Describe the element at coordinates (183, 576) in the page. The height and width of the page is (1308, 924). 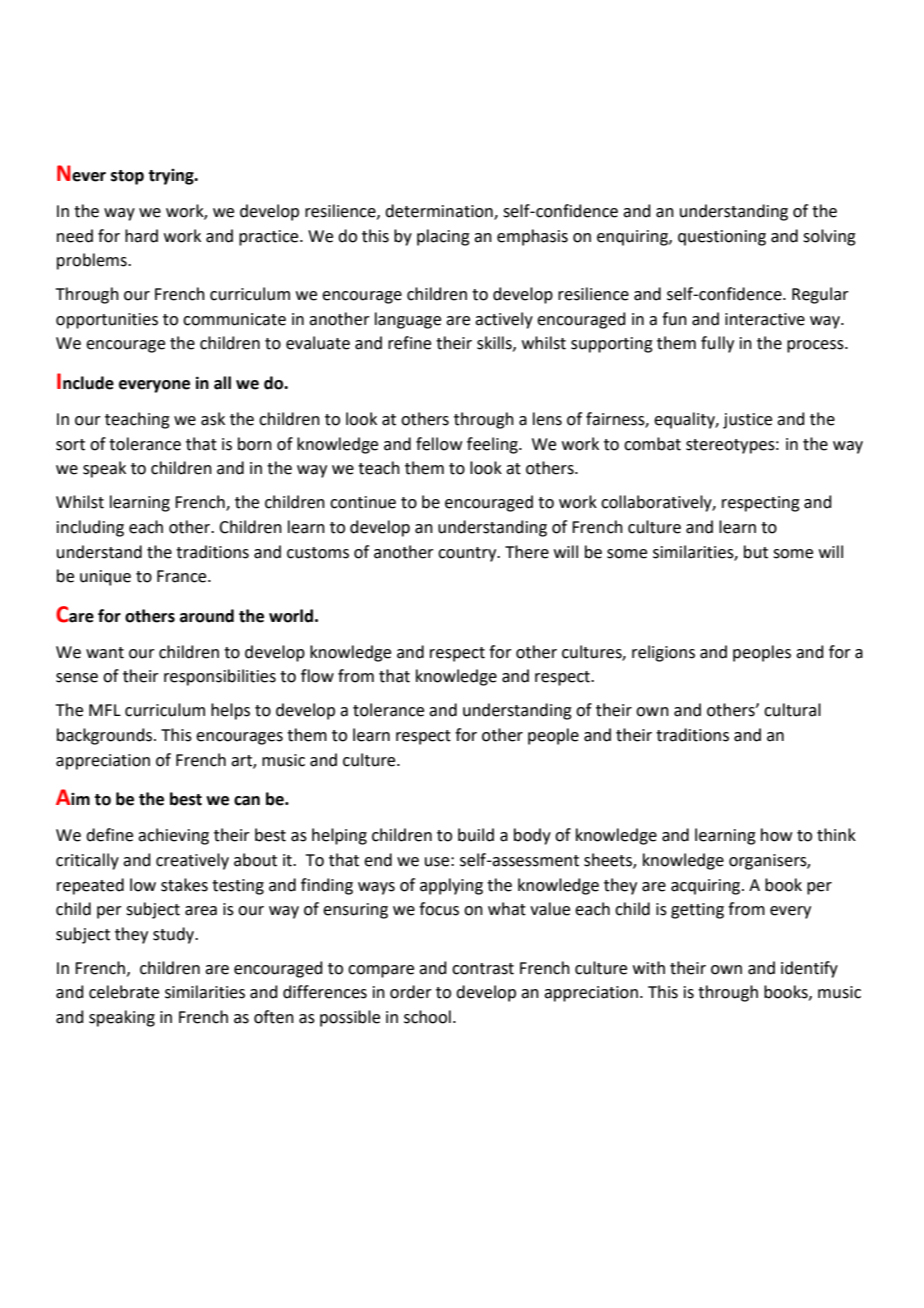
I see `France` at that location.
